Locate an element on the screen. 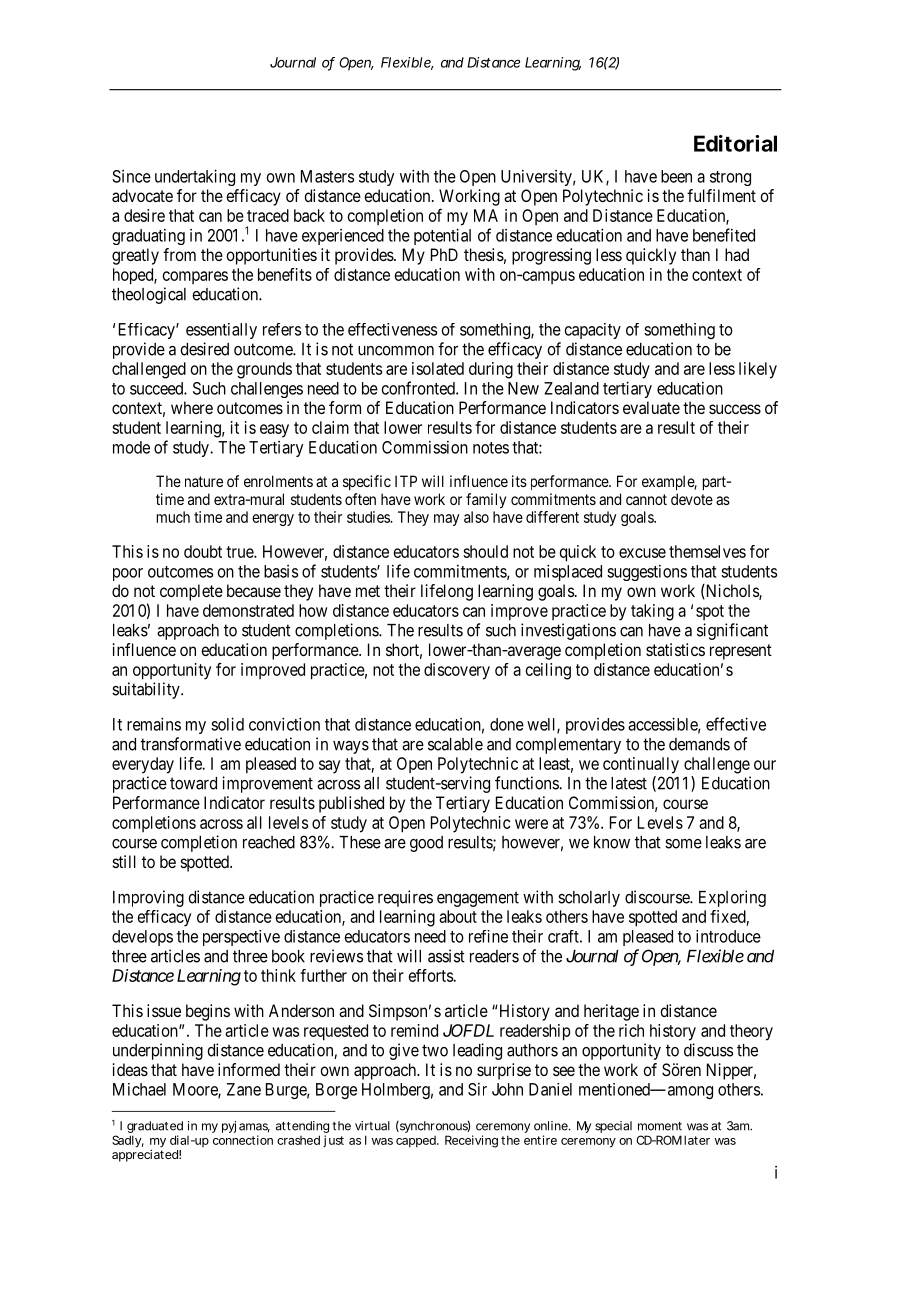 This screenshot has width=924, height=1308. may is located at coordinates (447, 520).
